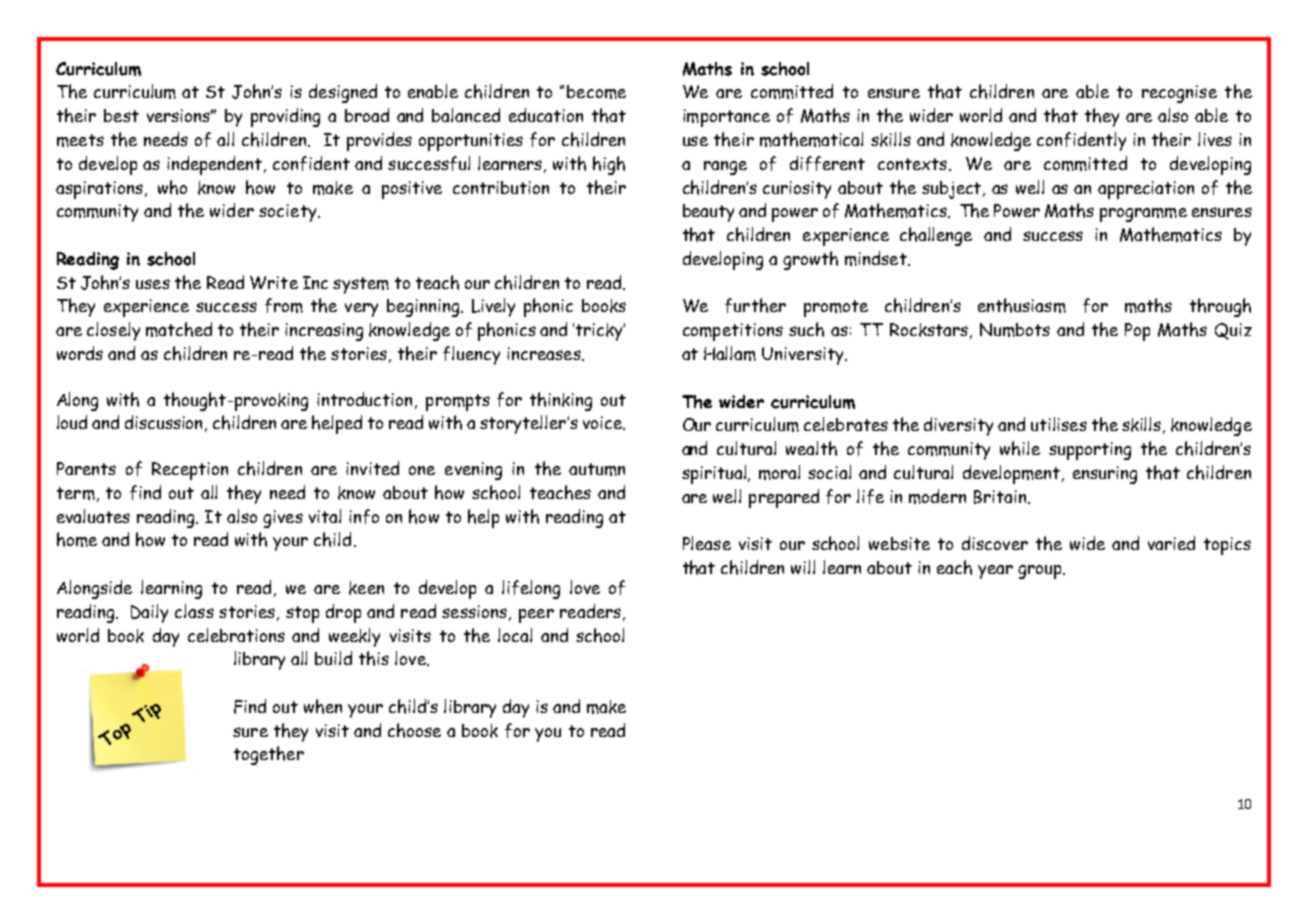  I want to click on Please, so click(707, 543).
